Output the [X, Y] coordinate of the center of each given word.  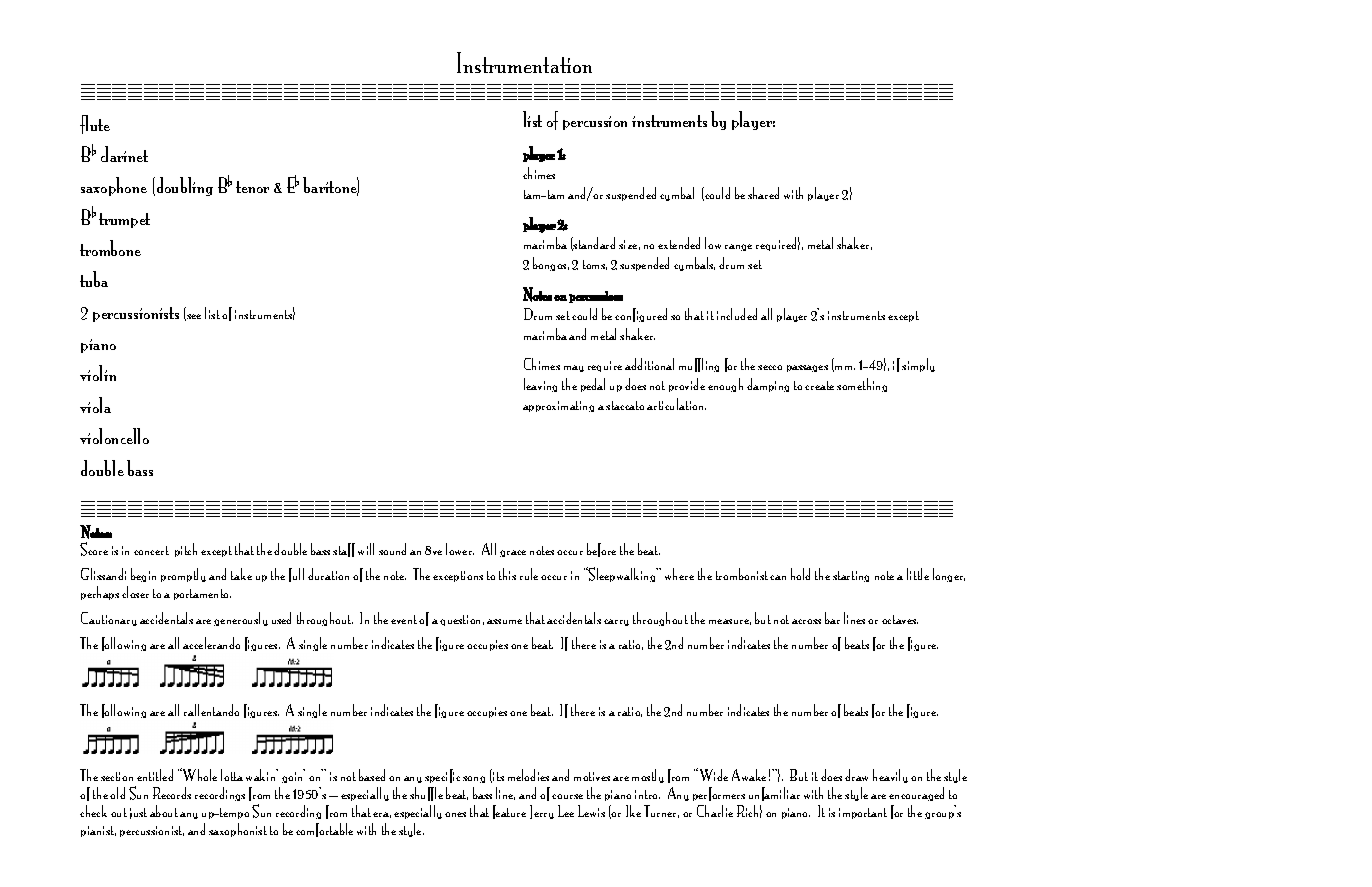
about [164, 811]
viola [95, 405]
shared [763, 193]
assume [504, 621]
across [806, 621]
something [862, 385]
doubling [183, 186]
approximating [558, 406]
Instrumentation [524, 62]
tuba [94, 279]
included [737, 314]
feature [509, 812]
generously [241, 619]
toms [595, 265]
